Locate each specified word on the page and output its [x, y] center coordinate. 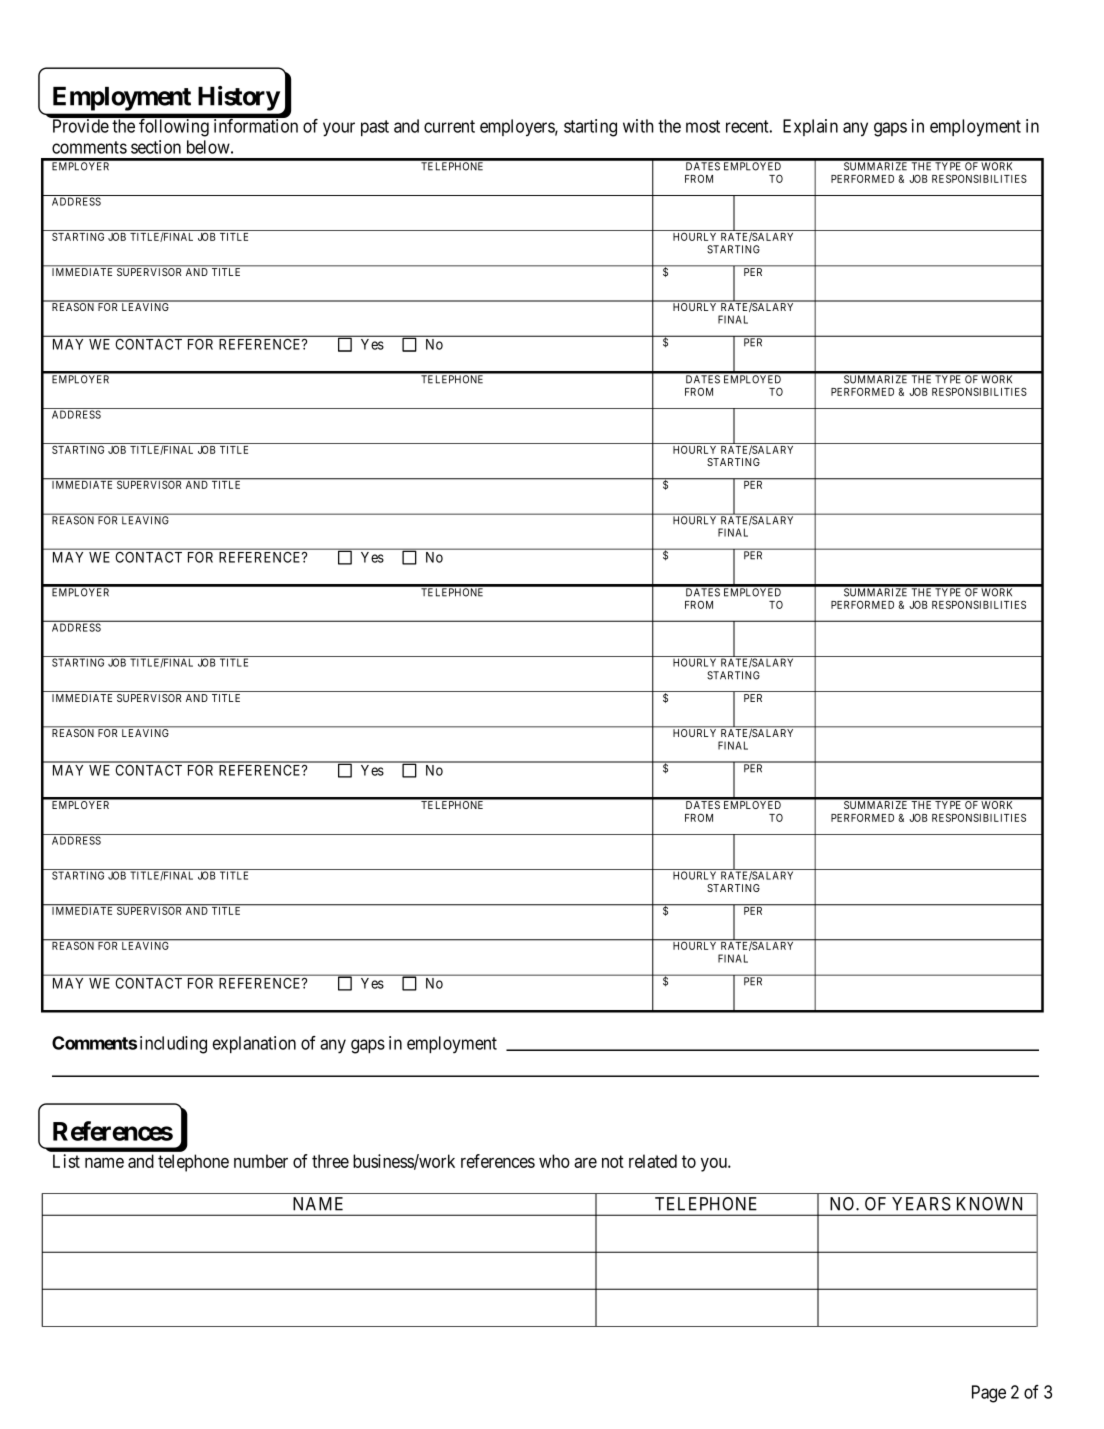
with [638, 126]
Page [989, 1394]
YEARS [921, 1204]
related [653, 1161]
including [173, 1045]
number [261, 1161]
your [339, 129]
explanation [254, 1044]
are [585, 1163]
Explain [810, 127]
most [703, 126]
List [66, 1161]
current [449, 126]
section [156, 147]
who [554, 1161]
